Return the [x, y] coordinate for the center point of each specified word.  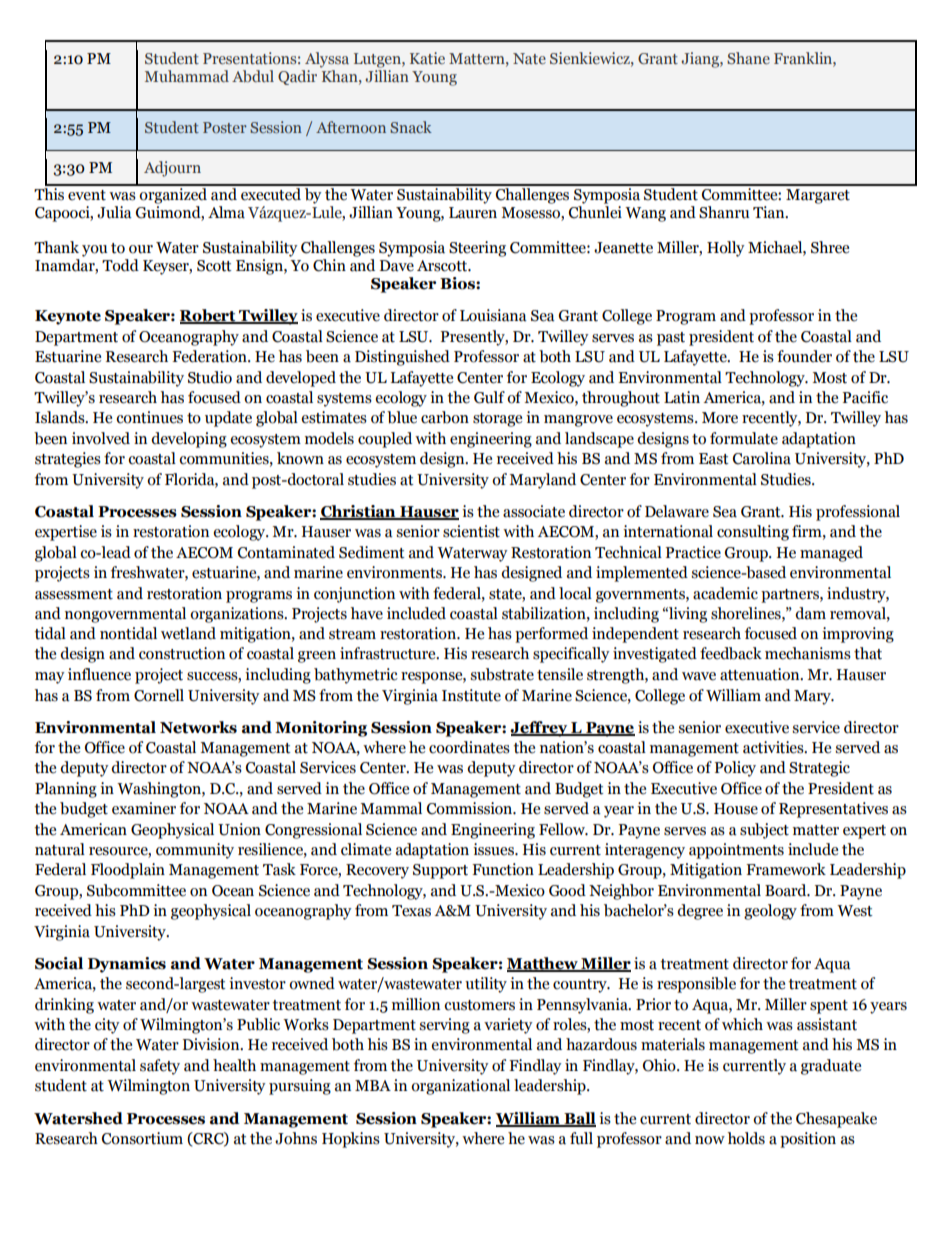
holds [746, 1138]
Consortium [142, 1138]
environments [395, 572]
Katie [427, 58]
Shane [748, 58]
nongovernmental [125, 615]
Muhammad [187, 76]
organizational [460, 1087]
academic [725, 593]
